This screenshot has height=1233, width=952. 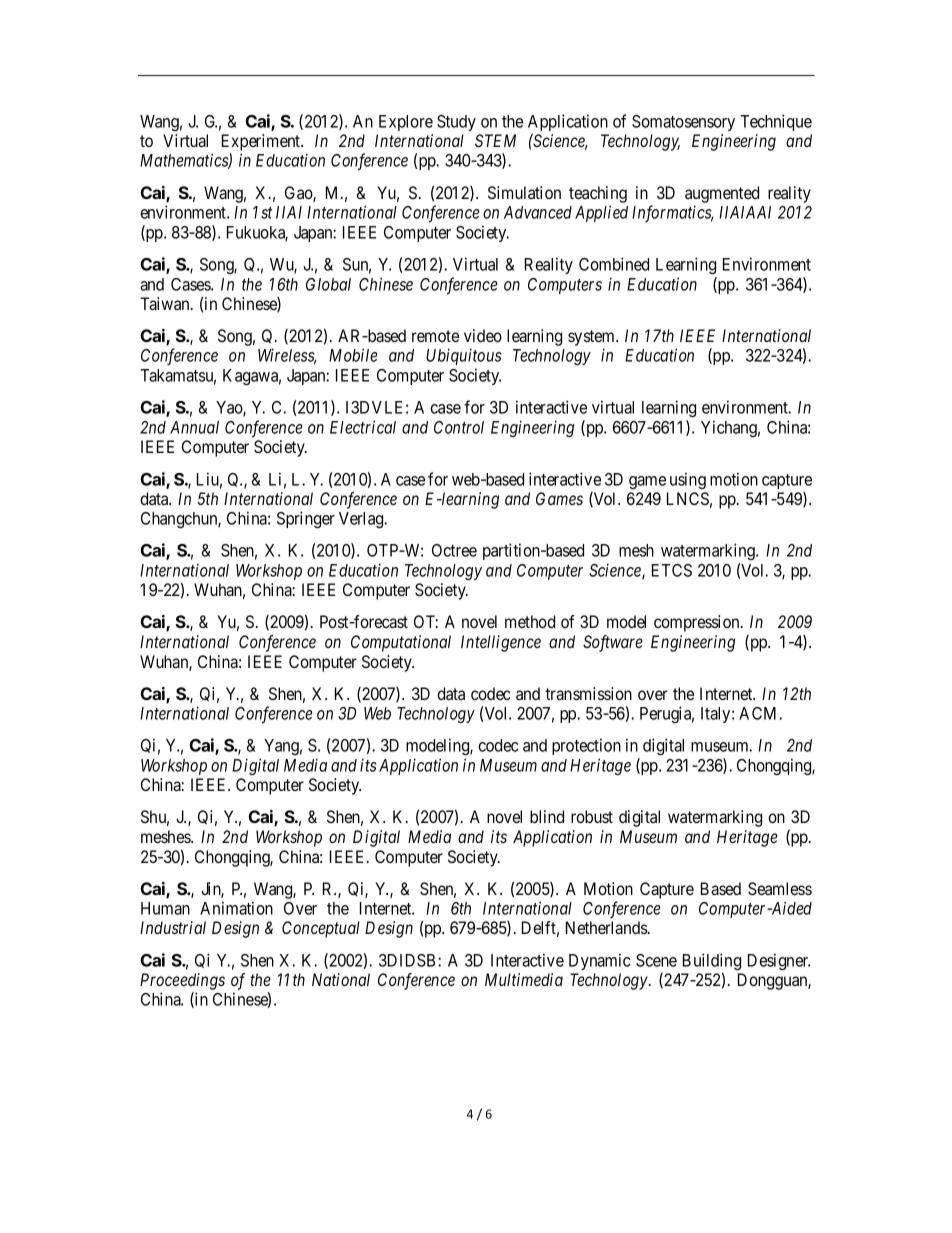 What do you see at coordinates (683, 123) in the screenshot?
I see `Somatosensory` at bounding box center [683, 123].
